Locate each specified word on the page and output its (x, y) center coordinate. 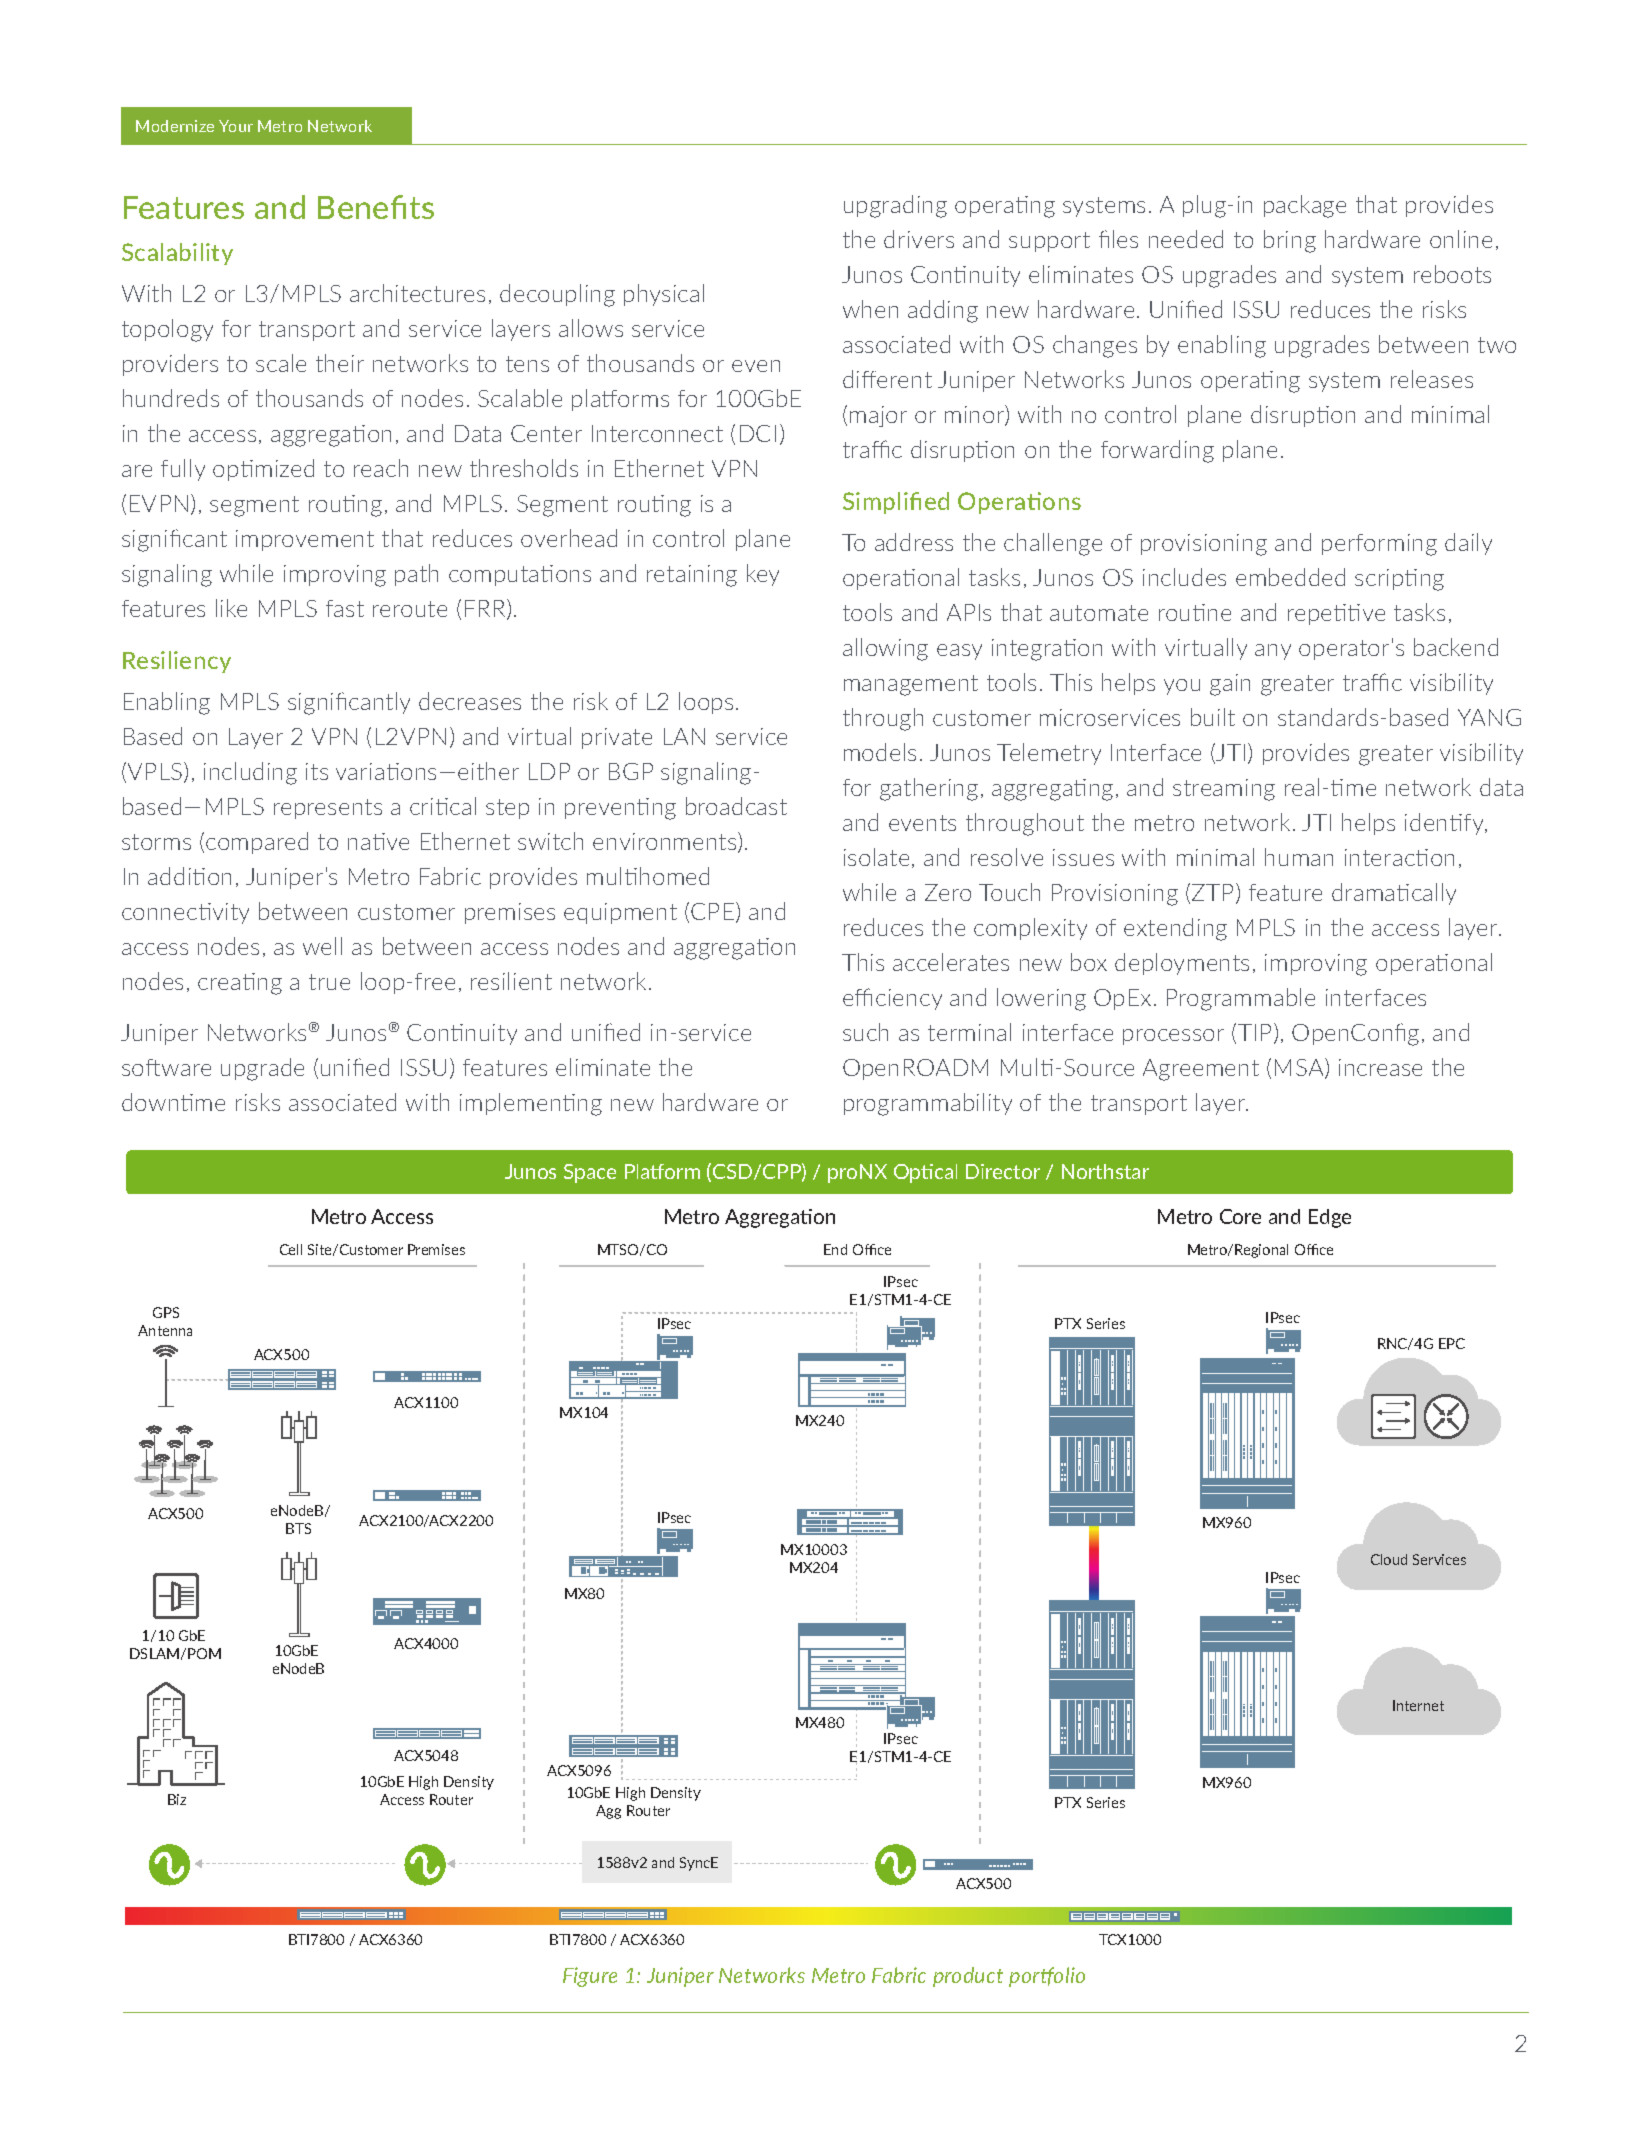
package (1305, 206)
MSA (1300, 1068)
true (329, 982)
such (865, 1032)
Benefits (376, 207)
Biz (177, 1799)
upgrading (895, 206)
